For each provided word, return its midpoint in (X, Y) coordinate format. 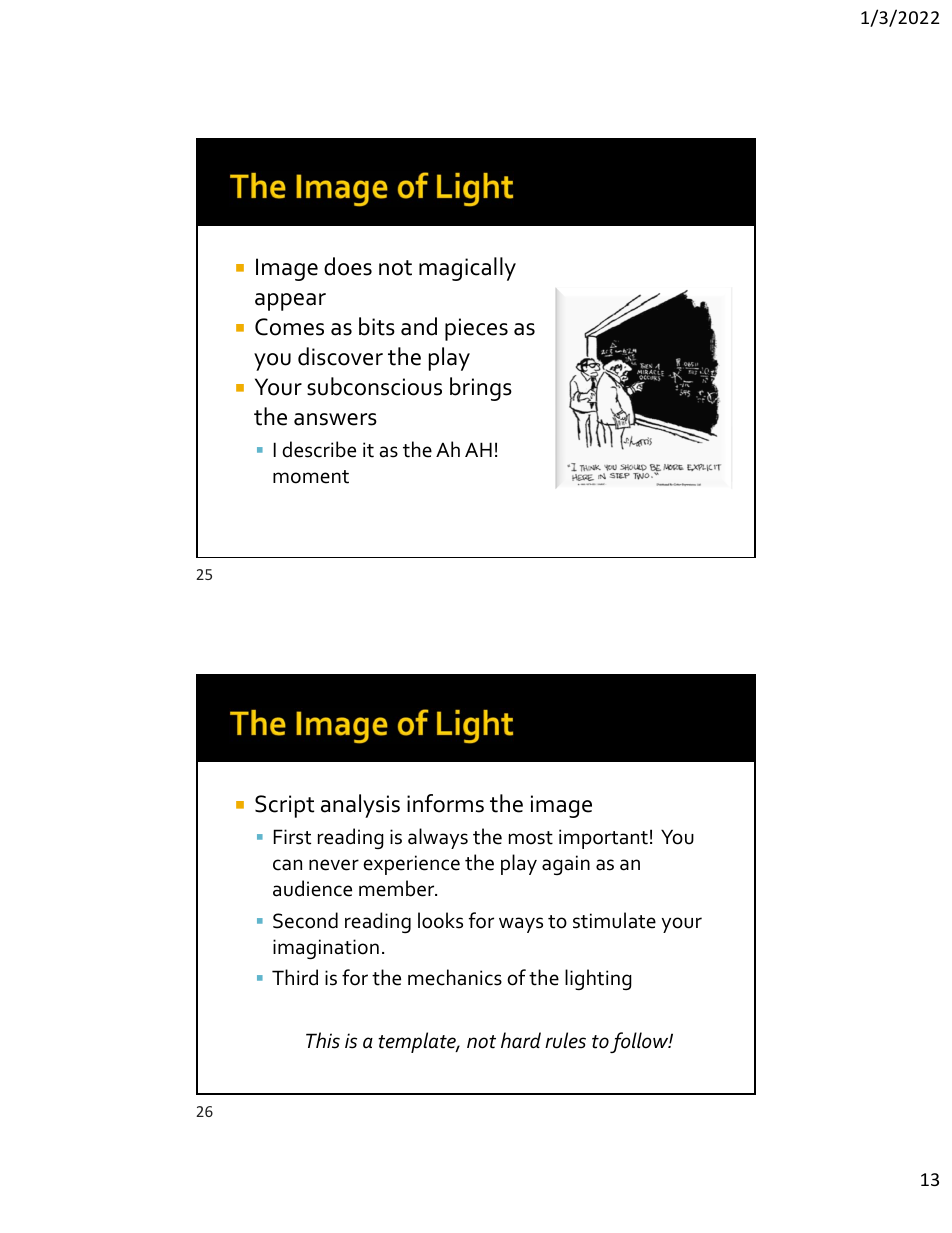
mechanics (455, 977)
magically (467, 269)
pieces (476, 329)
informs (445, 803)
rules (565, 1040)
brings (481, 389)
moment (311, 477)
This (323, 1040)
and (419, 326)
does (348, 266)
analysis (360, 806)
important (603, 839)
